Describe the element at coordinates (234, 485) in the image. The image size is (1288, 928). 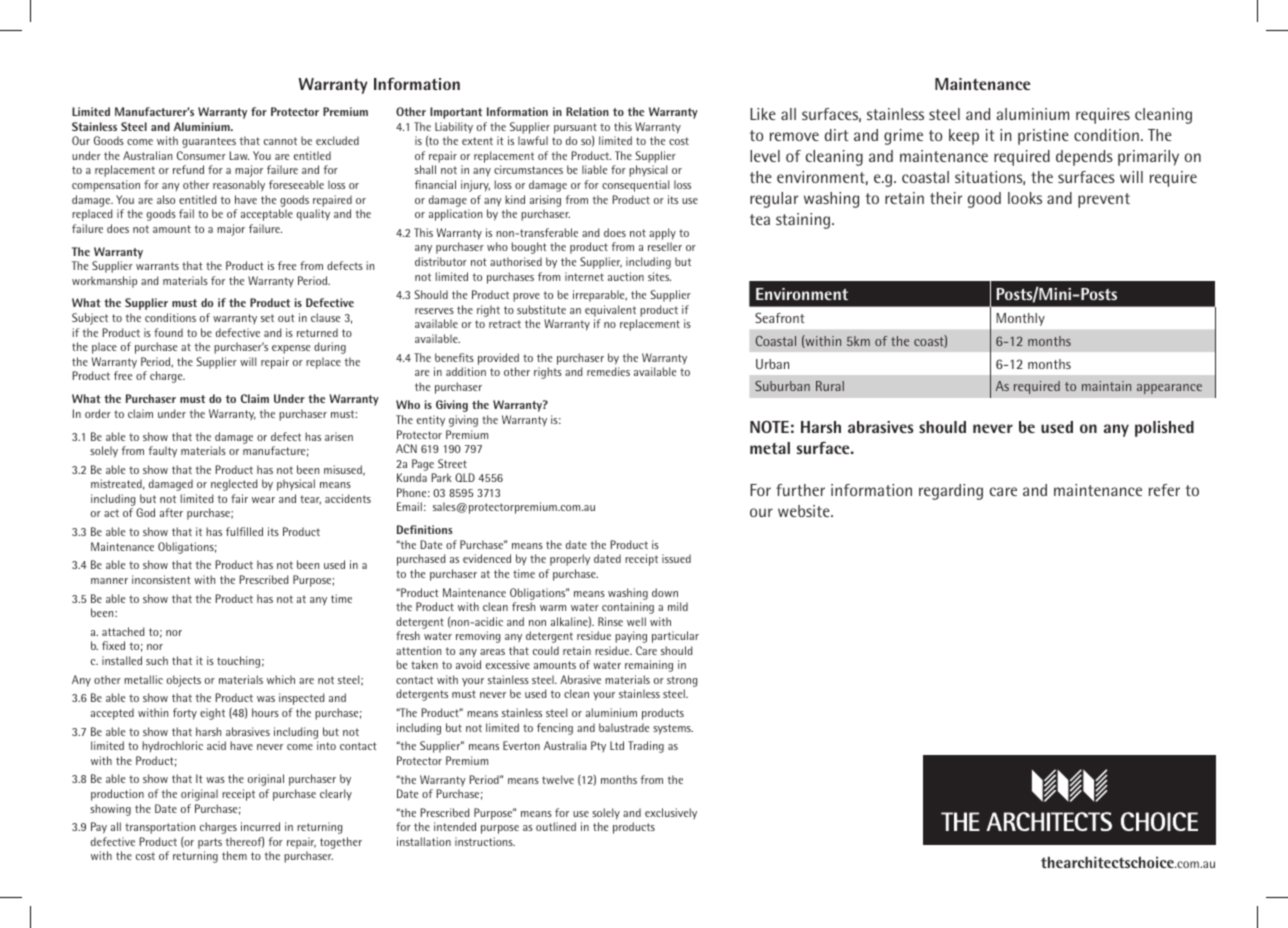
I see `neglected` at that location.
